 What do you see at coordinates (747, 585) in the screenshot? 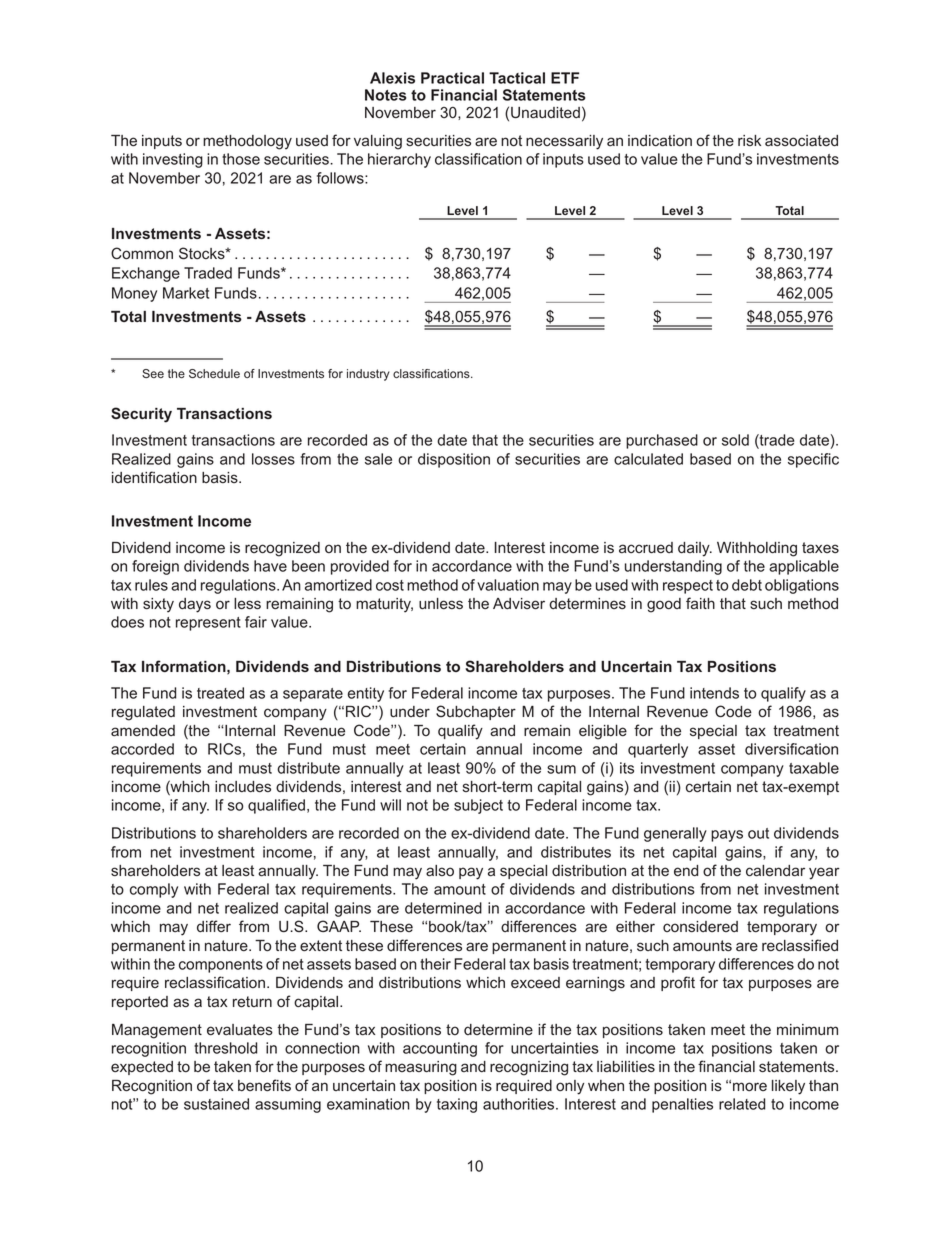
I see `debt` at bounding box center [747, 585].
